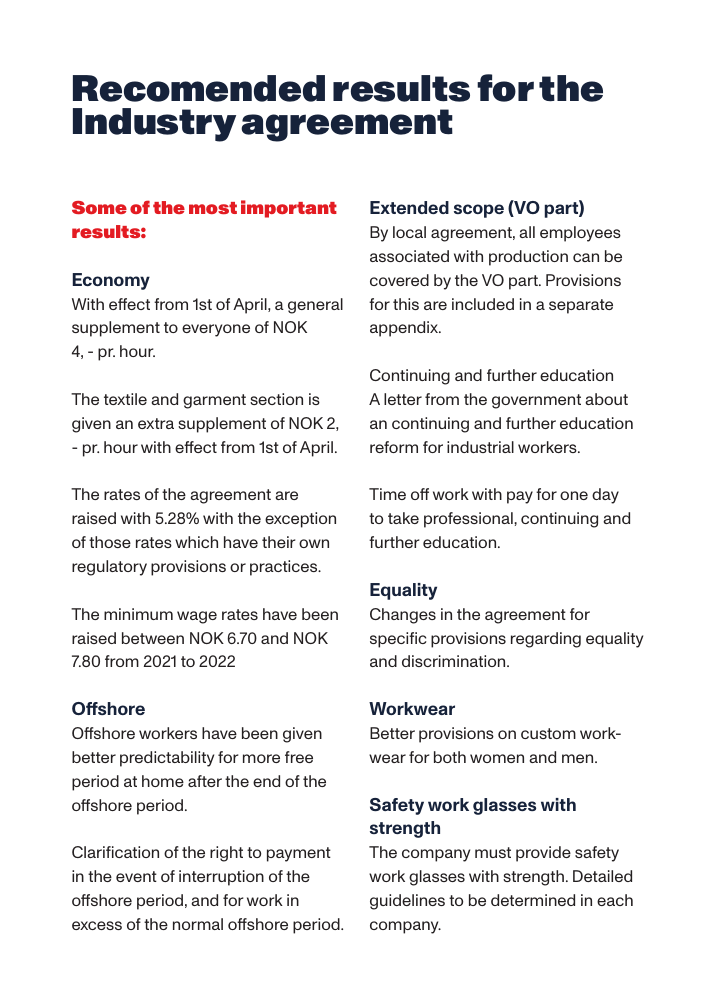  I want to click on event, so click(136, 876).
